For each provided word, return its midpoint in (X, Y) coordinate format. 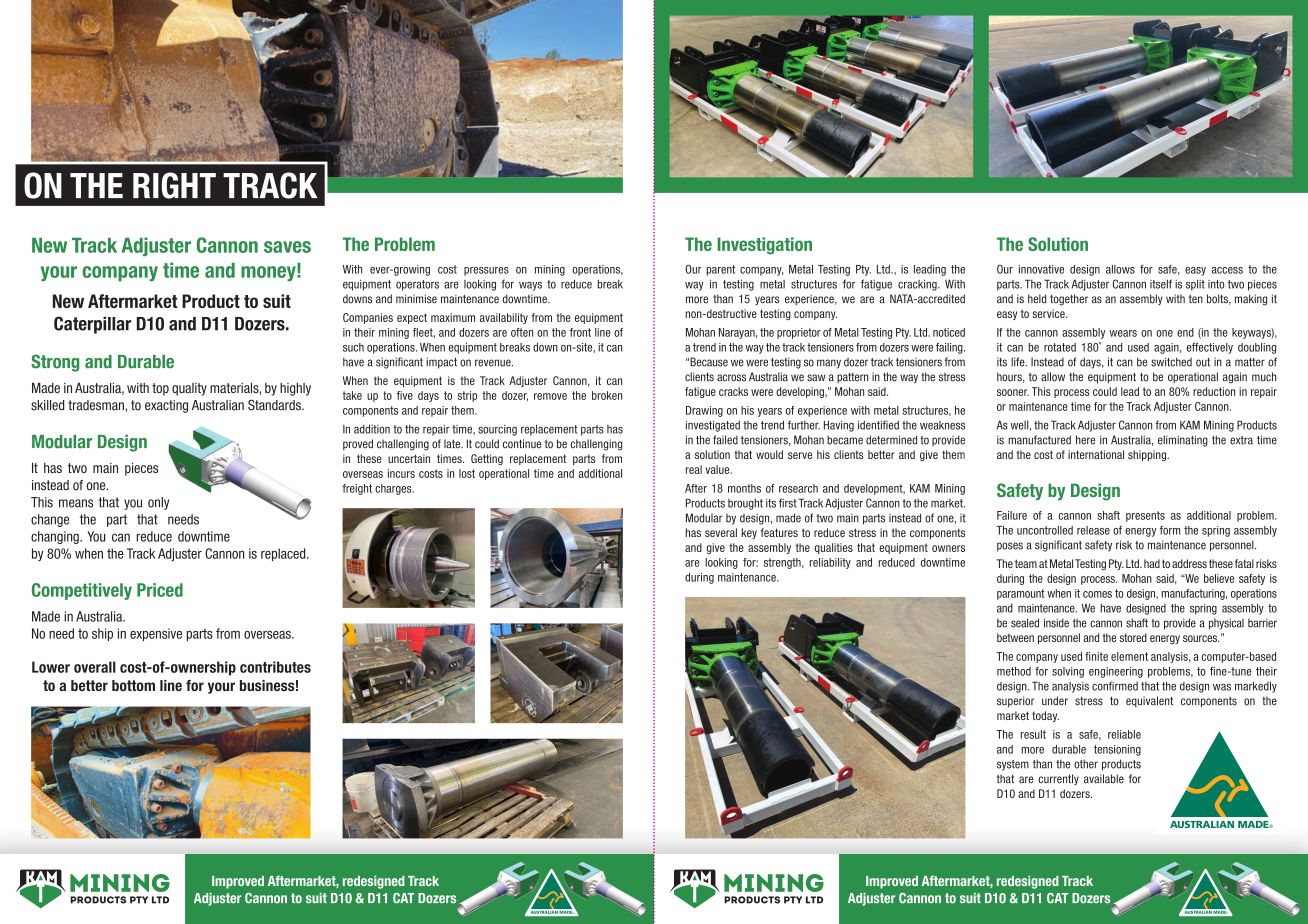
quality (189, 389)
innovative (1041, 269)
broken (607, 395)
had (1152, 563)
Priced (160, 590)
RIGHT (174, 185)
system (1013, 765)
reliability (830, 563)
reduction (1214, 391)
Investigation (764, 245)
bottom (133, 685)
